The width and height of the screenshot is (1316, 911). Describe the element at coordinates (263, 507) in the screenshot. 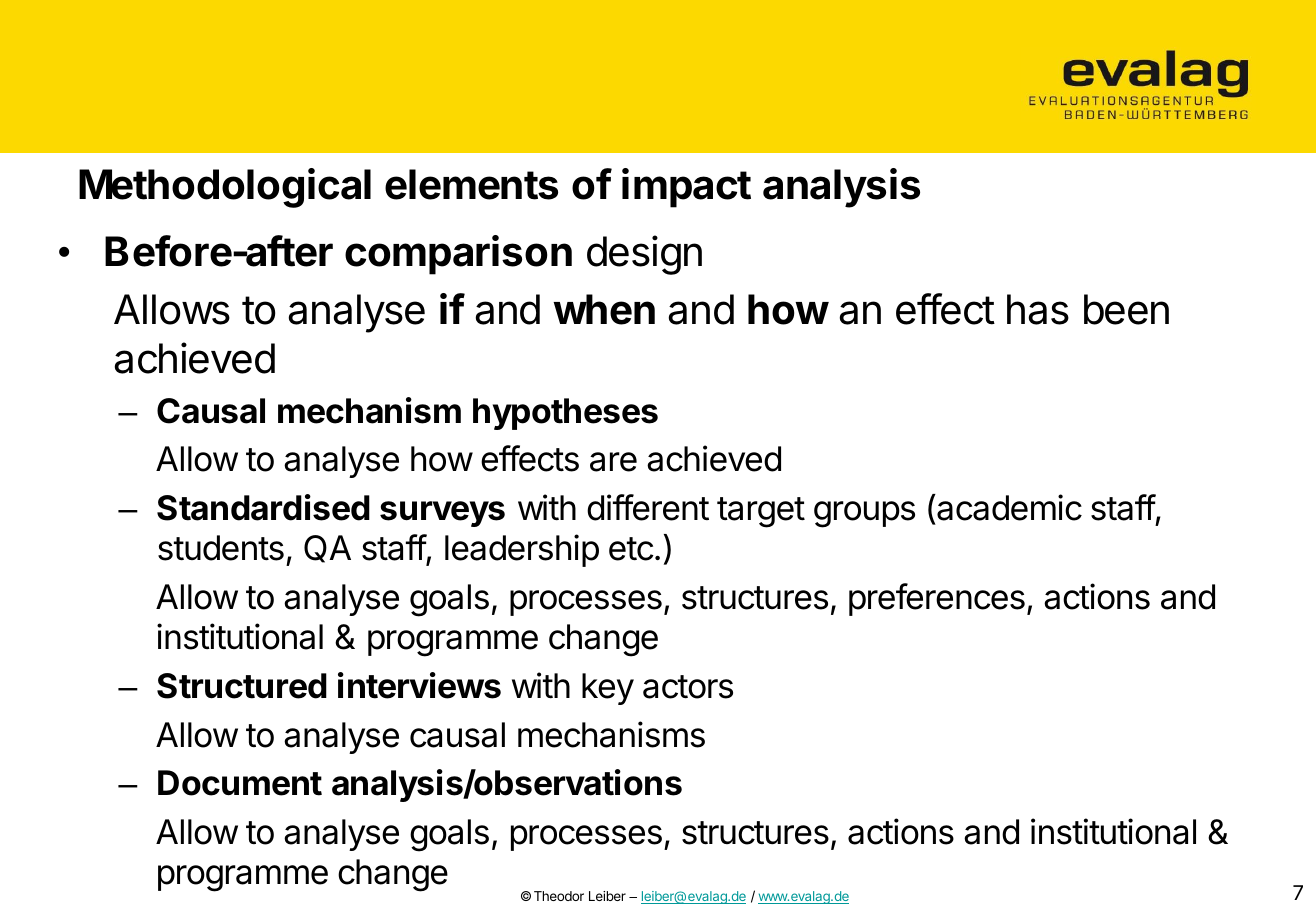

I see `Standardised` at that location.
